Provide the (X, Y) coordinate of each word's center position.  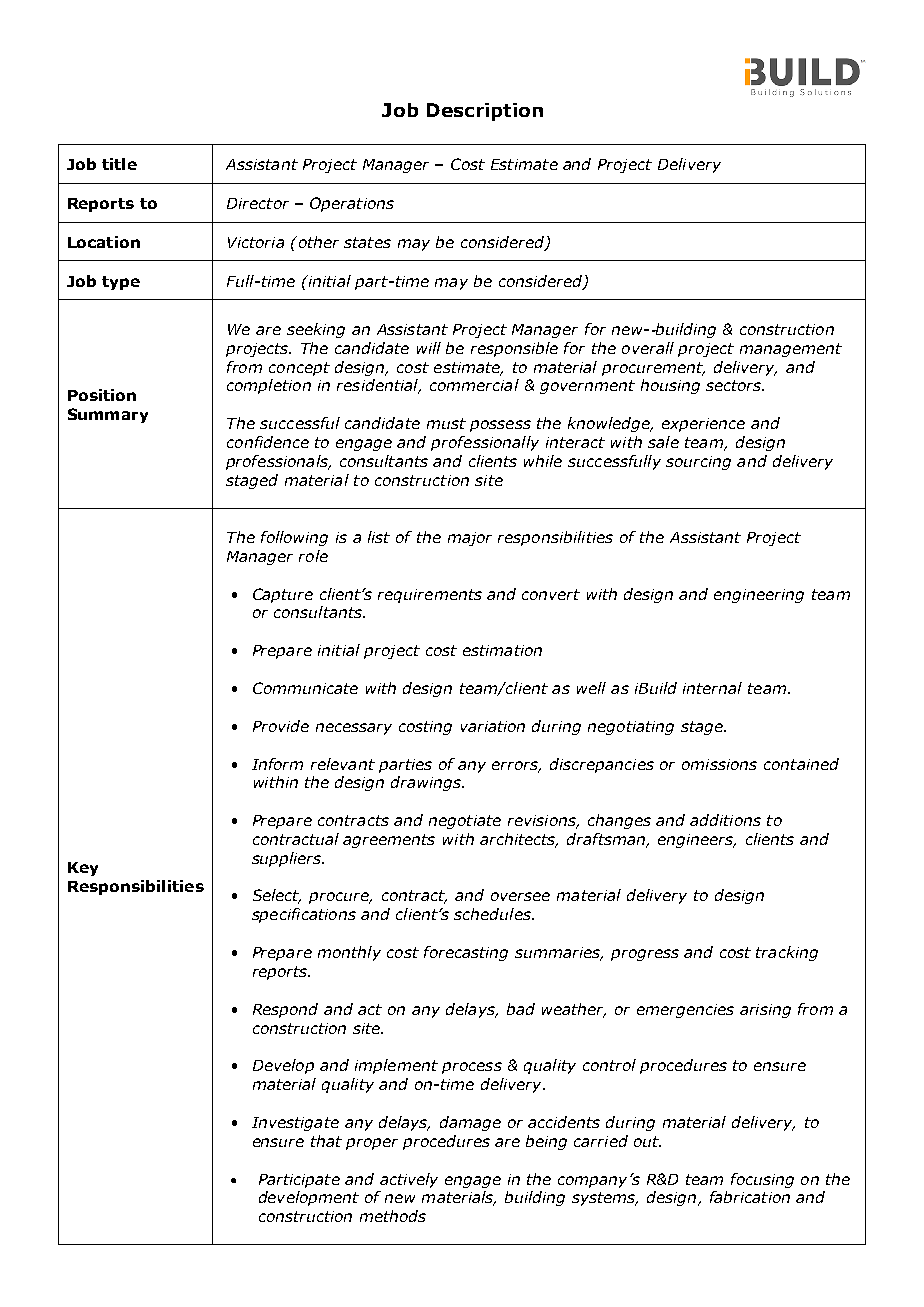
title (119, 164)
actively (409, 1180)
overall (648, 348)
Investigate (295, 1124)
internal (712, 688)
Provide (281, 726)
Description (485, 112)
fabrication (750, 1197)
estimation (502, 650)
